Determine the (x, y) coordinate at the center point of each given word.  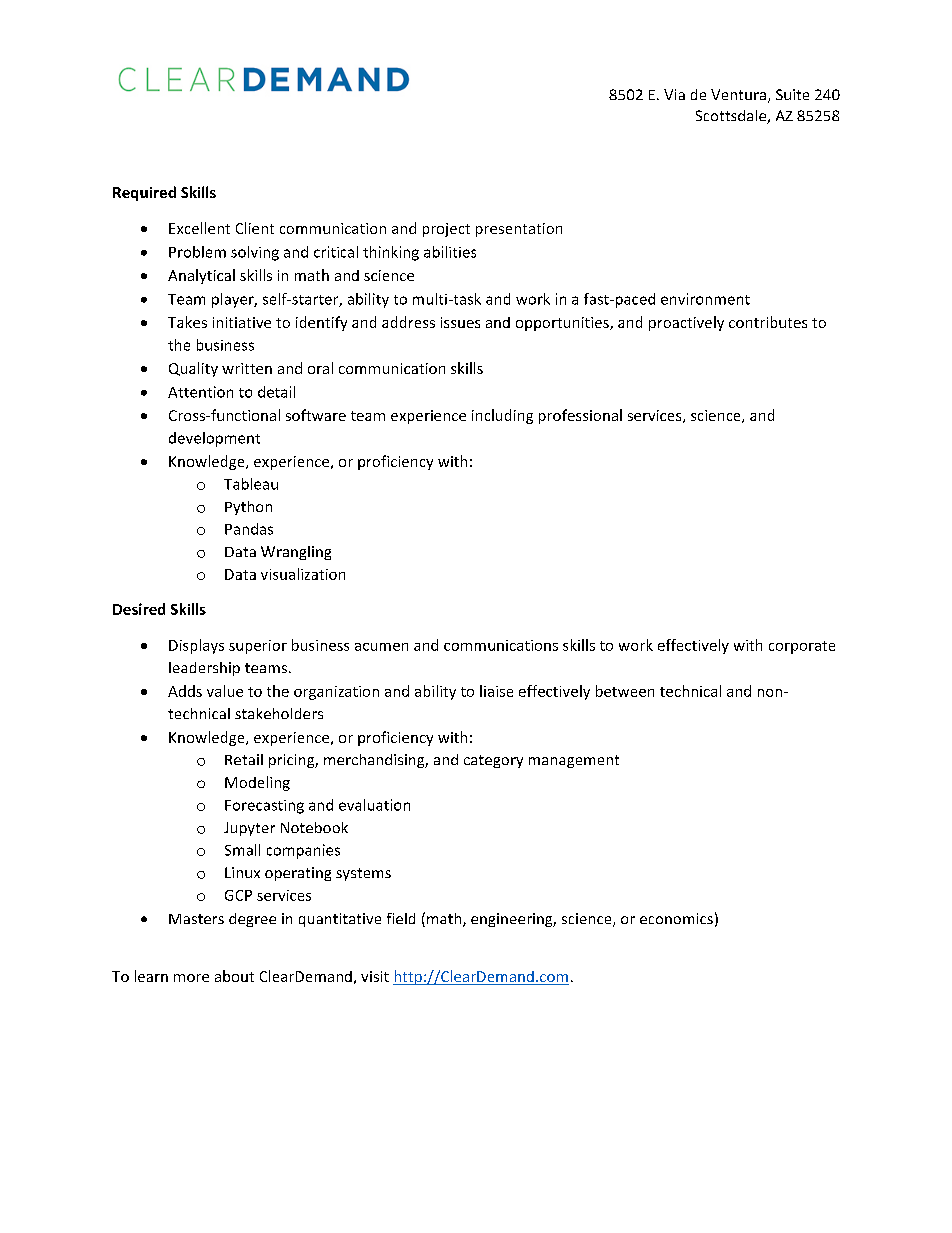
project (446, 230)
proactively (686, 323)
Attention (200, 392)
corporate (802, 647)
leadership (204, 669)
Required (144, 193)
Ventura (738, 94)
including (502, 416)
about (234, 976)
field (401, 918)
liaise (496, 691)
